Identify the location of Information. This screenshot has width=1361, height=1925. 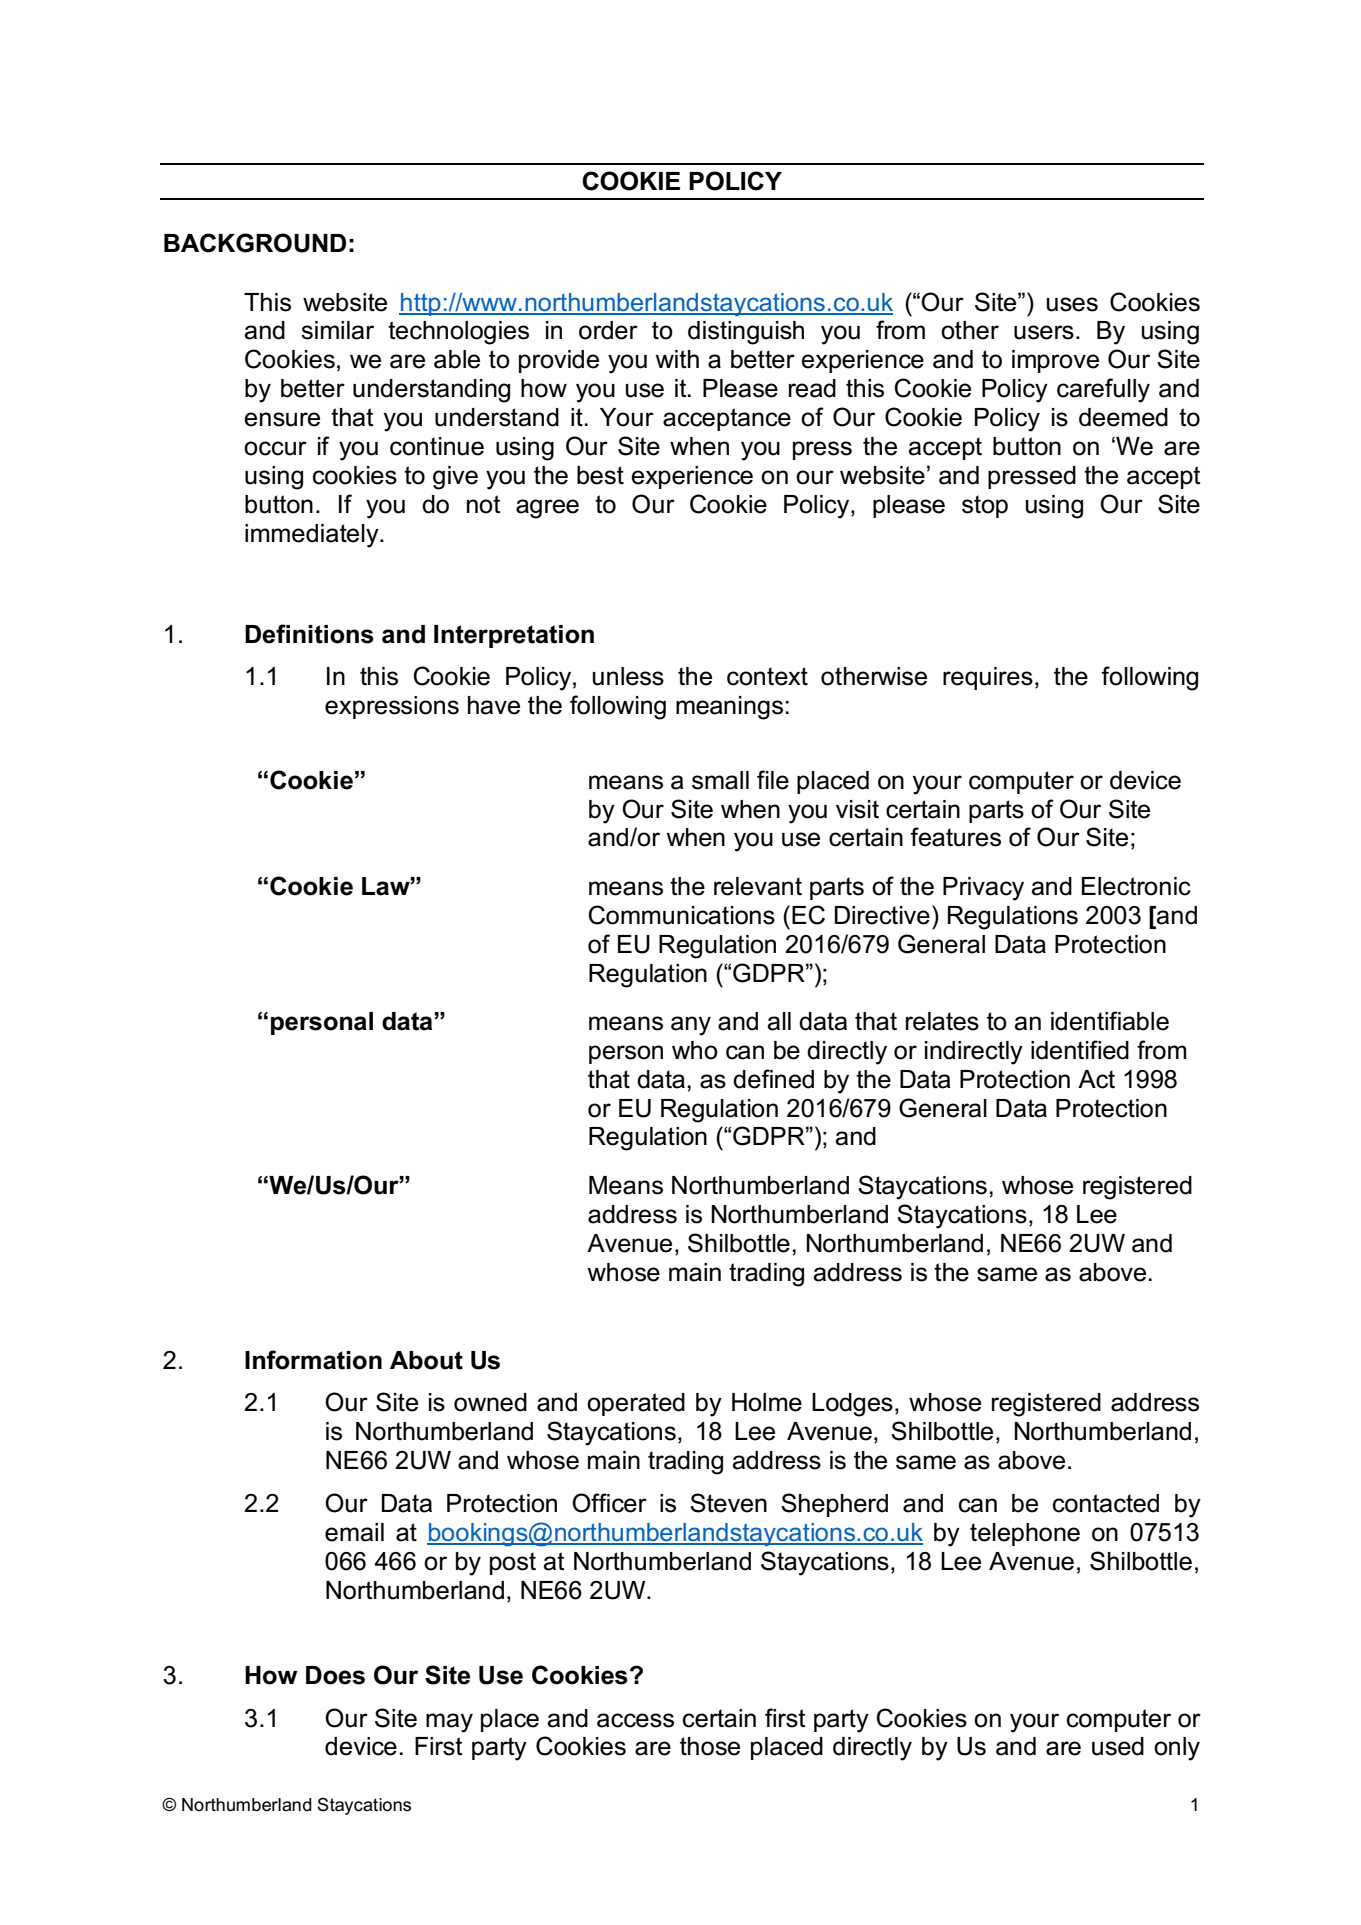
(313, 1360).
